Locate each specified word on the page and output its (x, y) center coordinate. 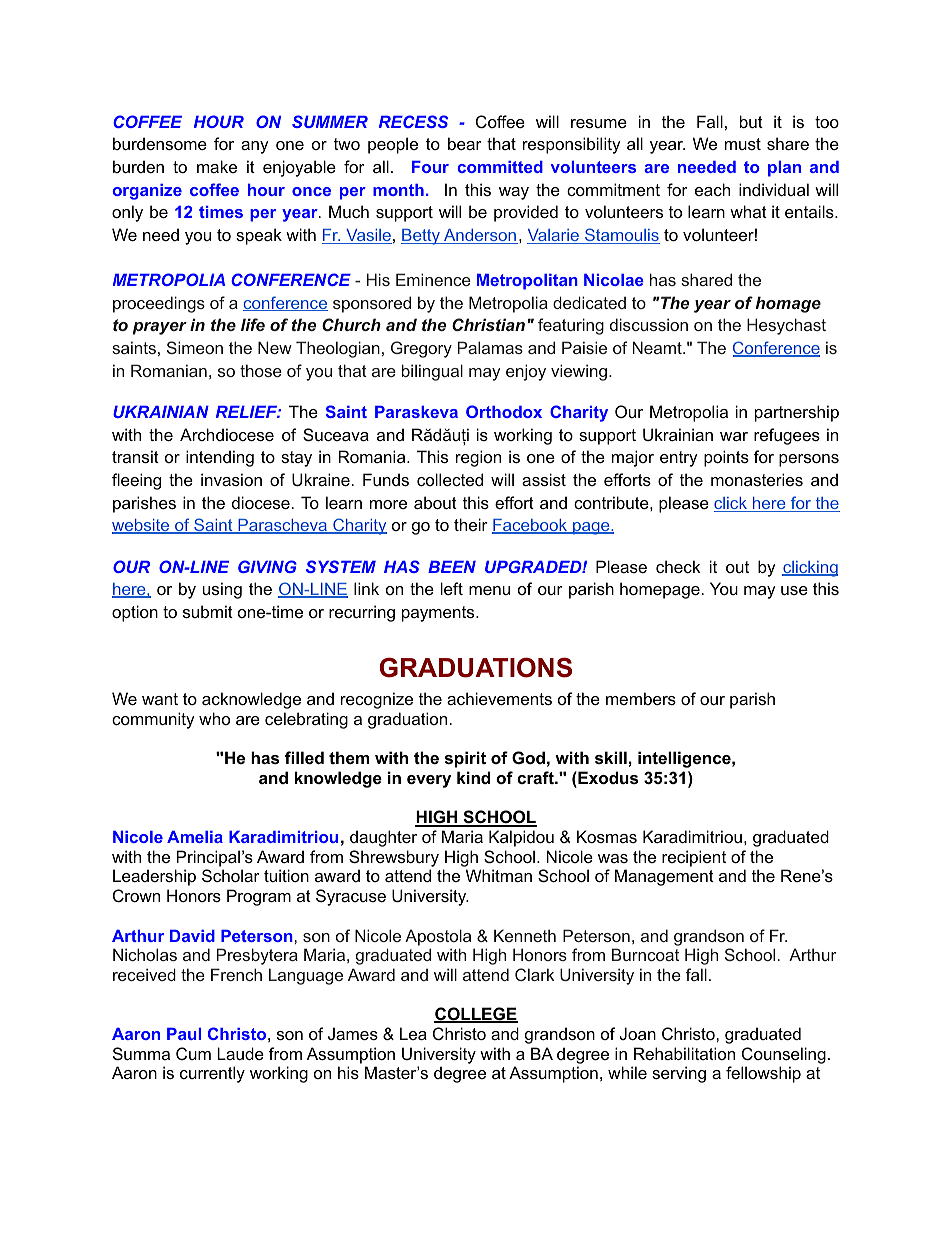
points (726, 458)
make (217, 166)
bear (465, 143)
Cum (193, 1053)
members (641, 698)
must (743, 144)
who (214, 718)
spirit (465, 759)
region (478, 458)
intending (220, 458)
